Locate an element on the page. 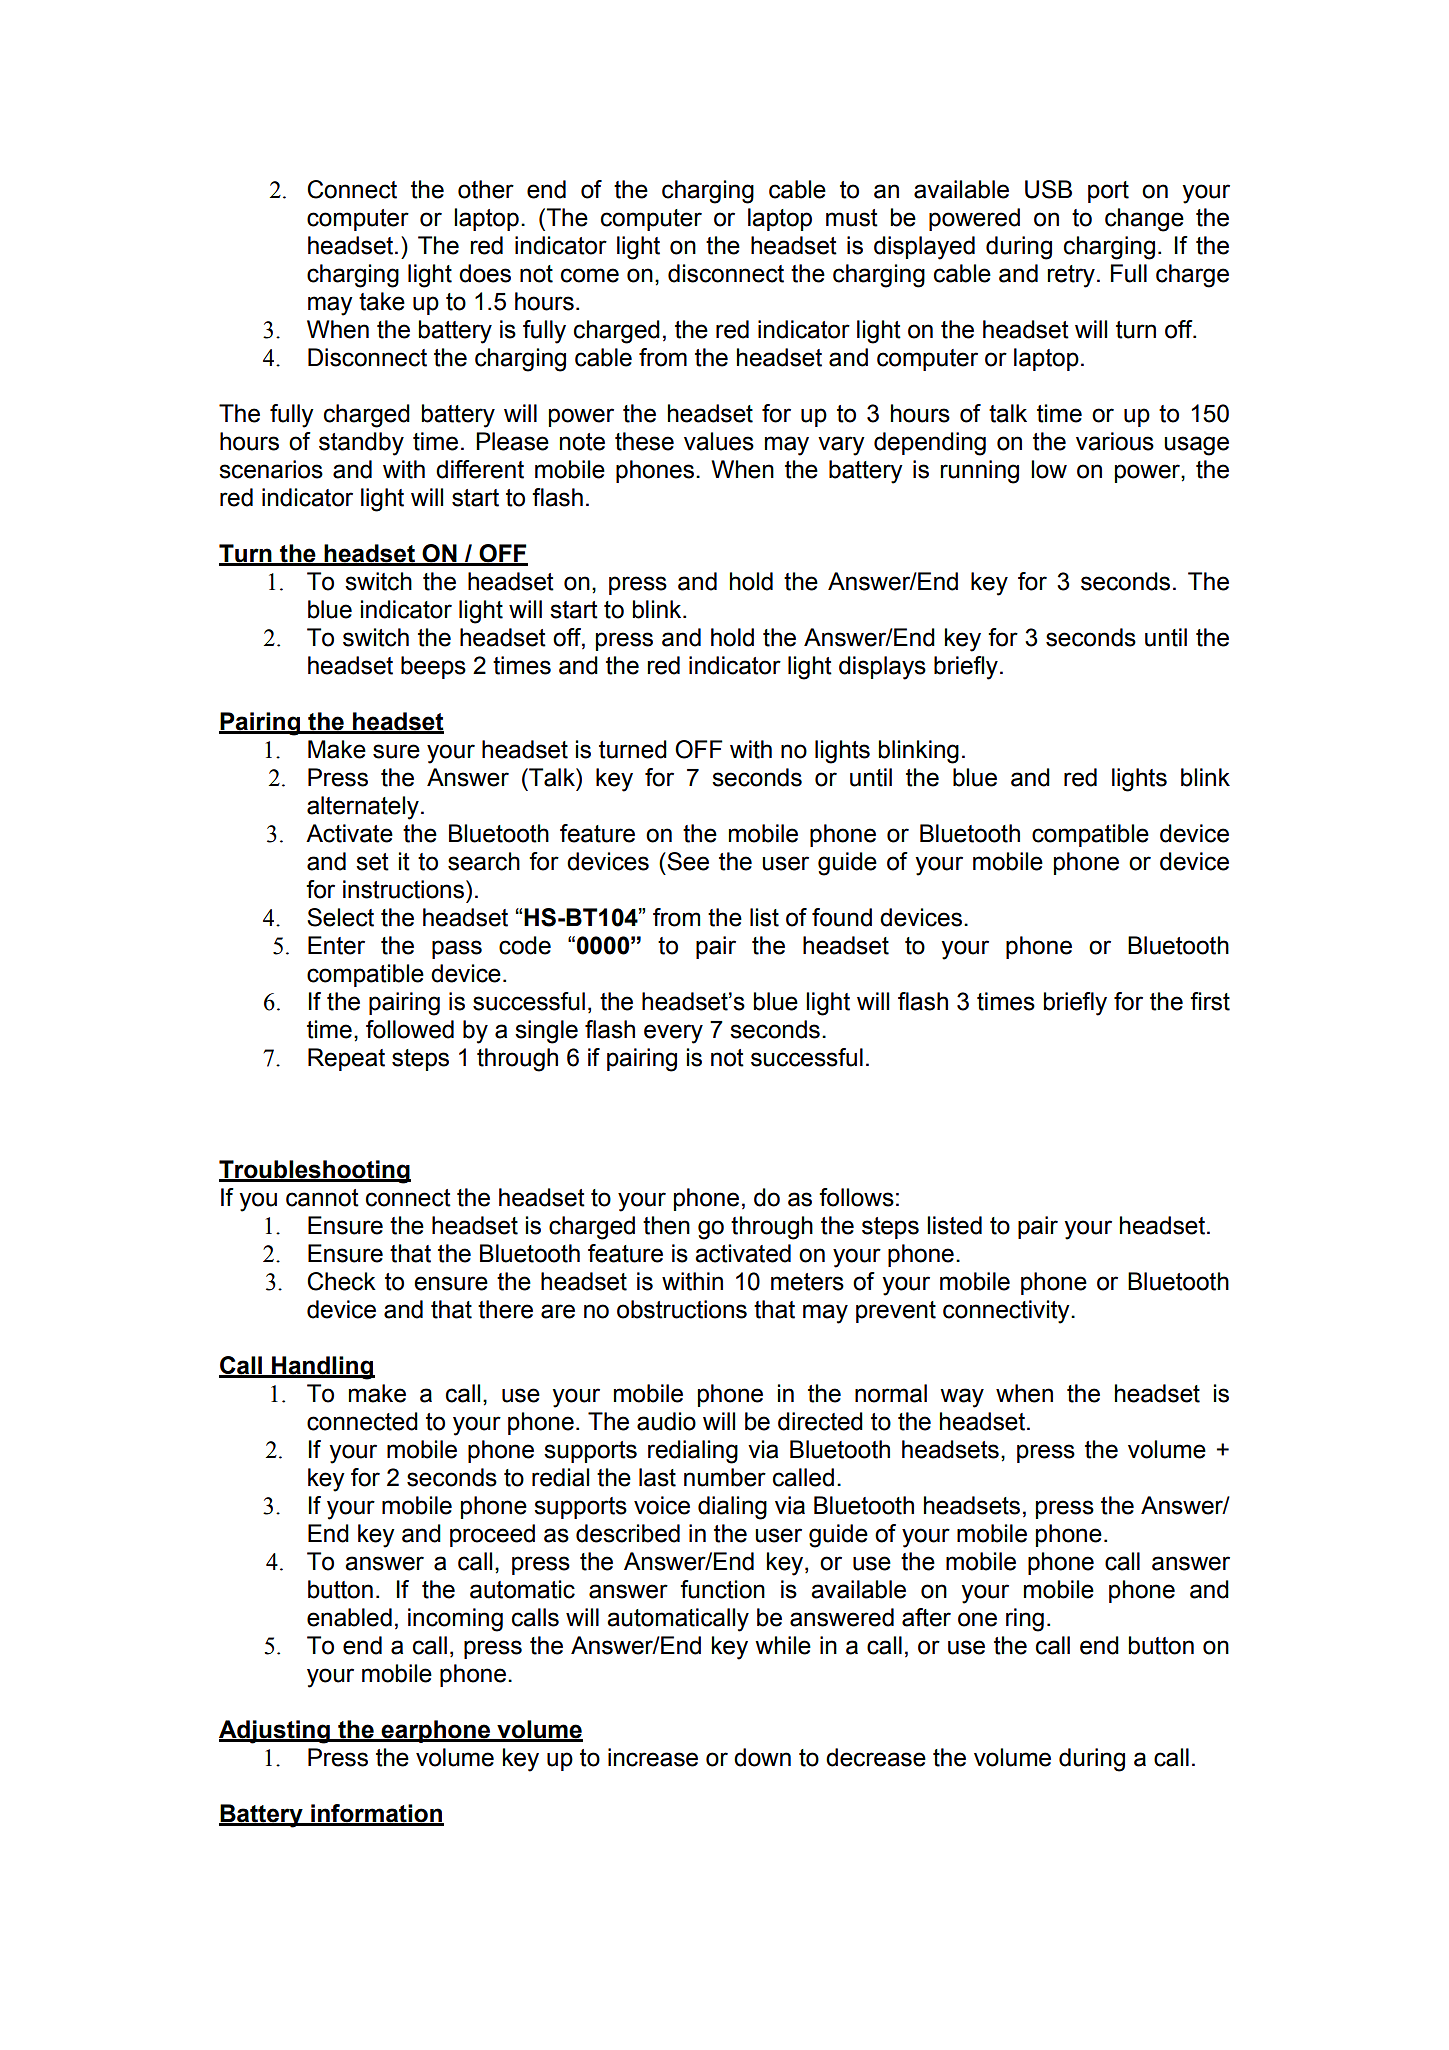 The height and width of the image is (2050, 1449). then is located at coordinates (666, 1225).
